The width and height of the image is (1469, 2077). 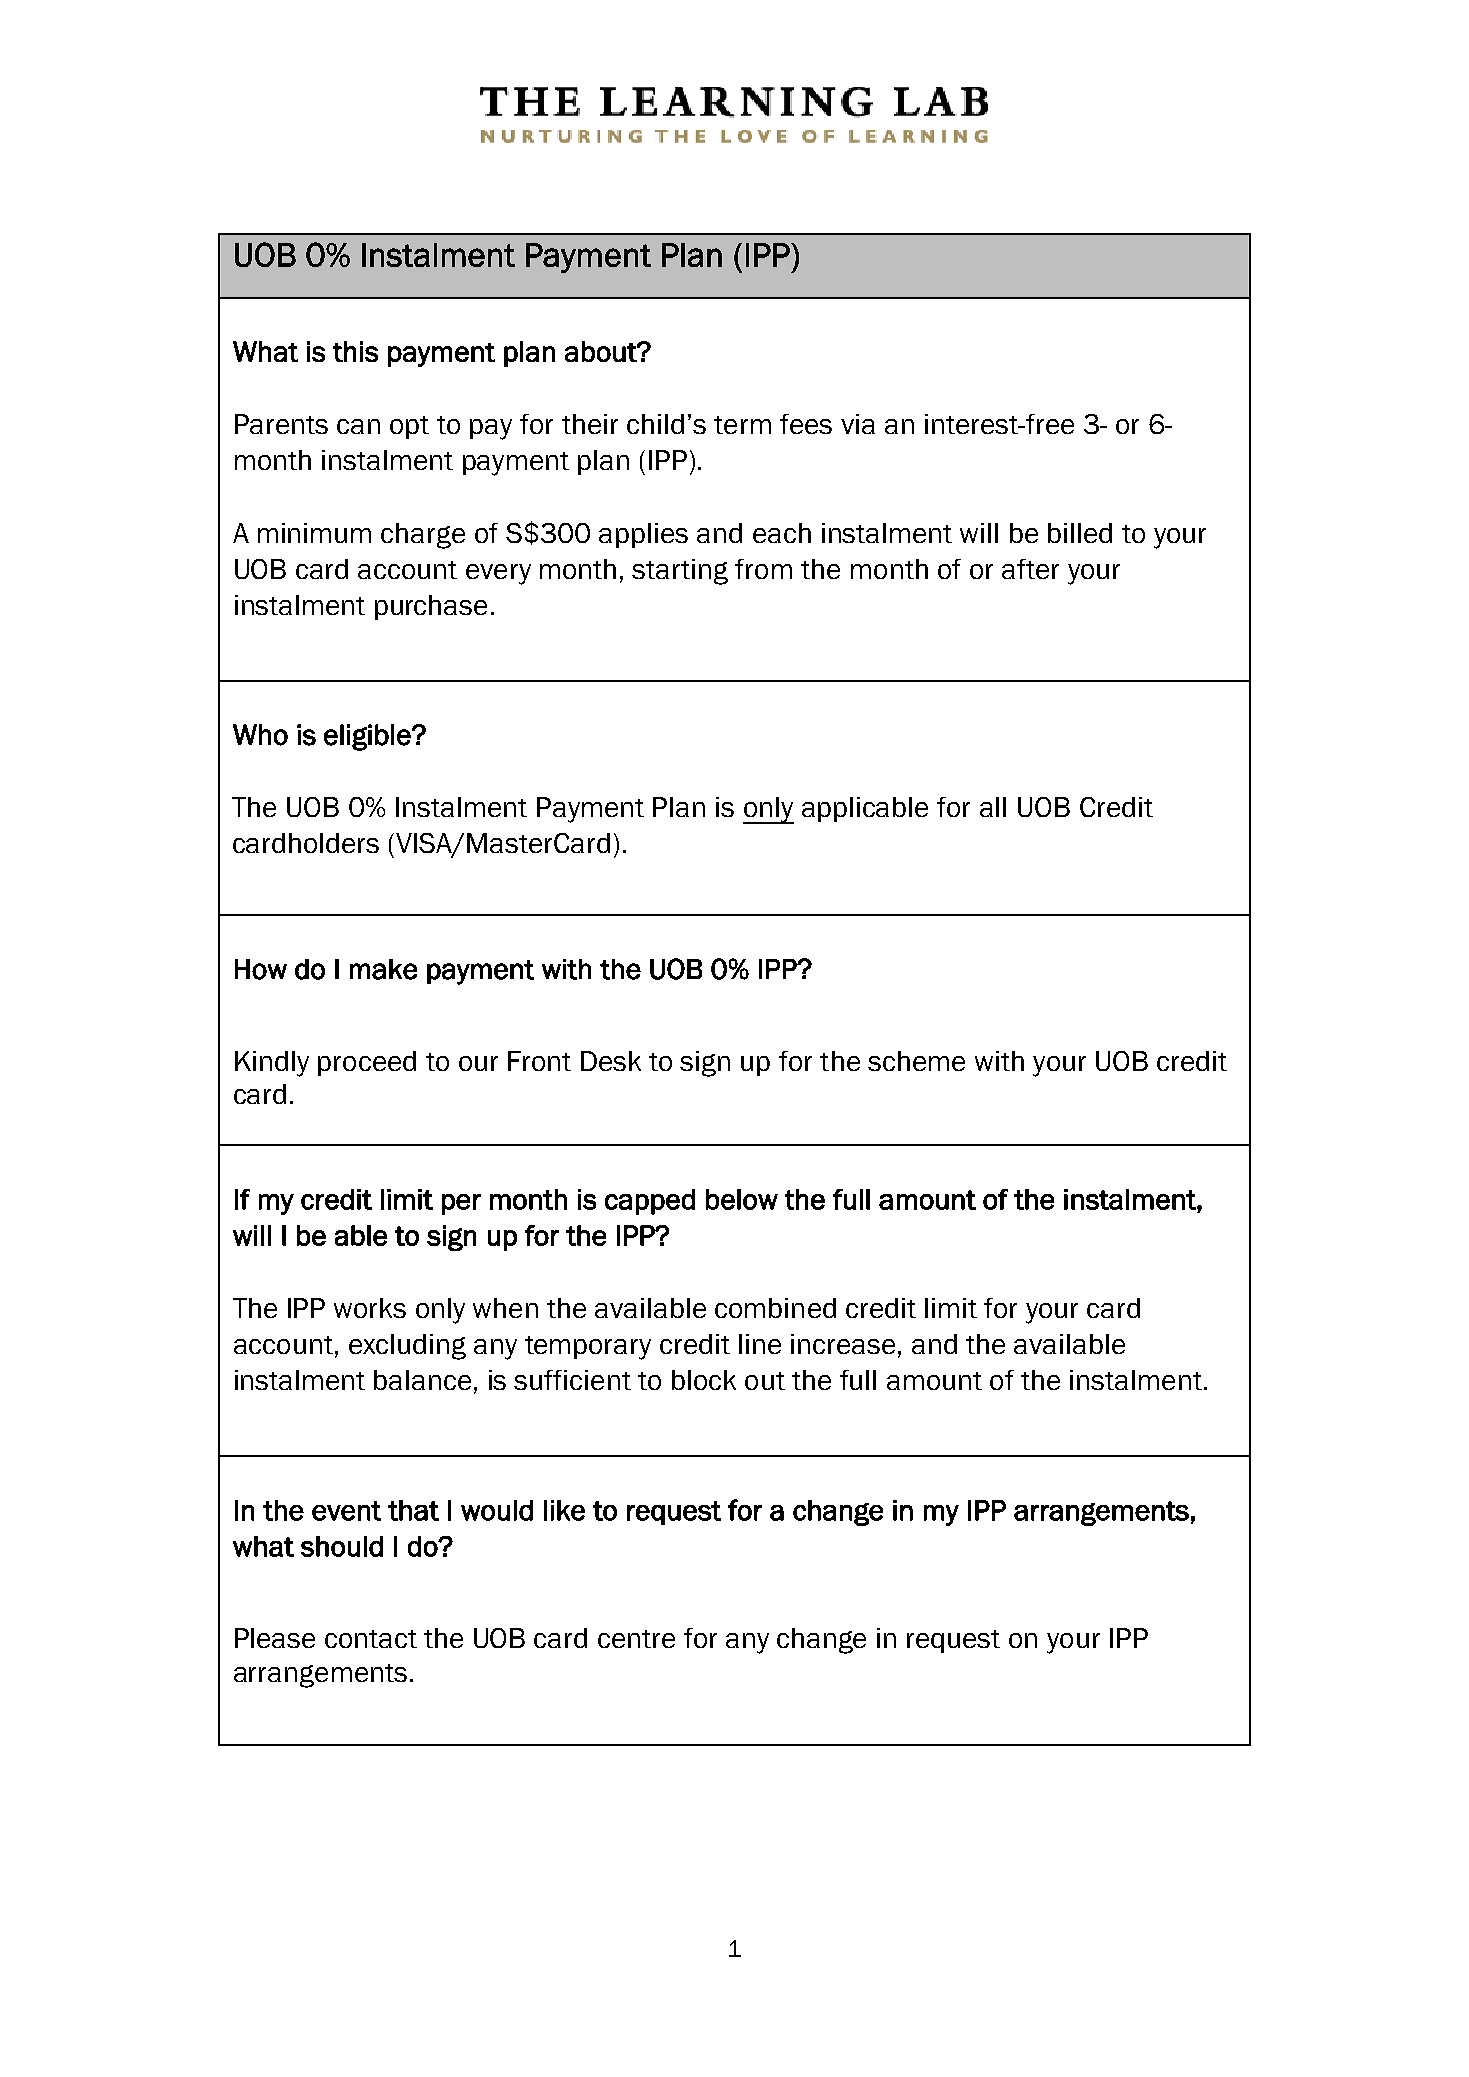 What do you see at coordinates (358, 426) in the image?
I see `can` at bounding box center [358, 426].
